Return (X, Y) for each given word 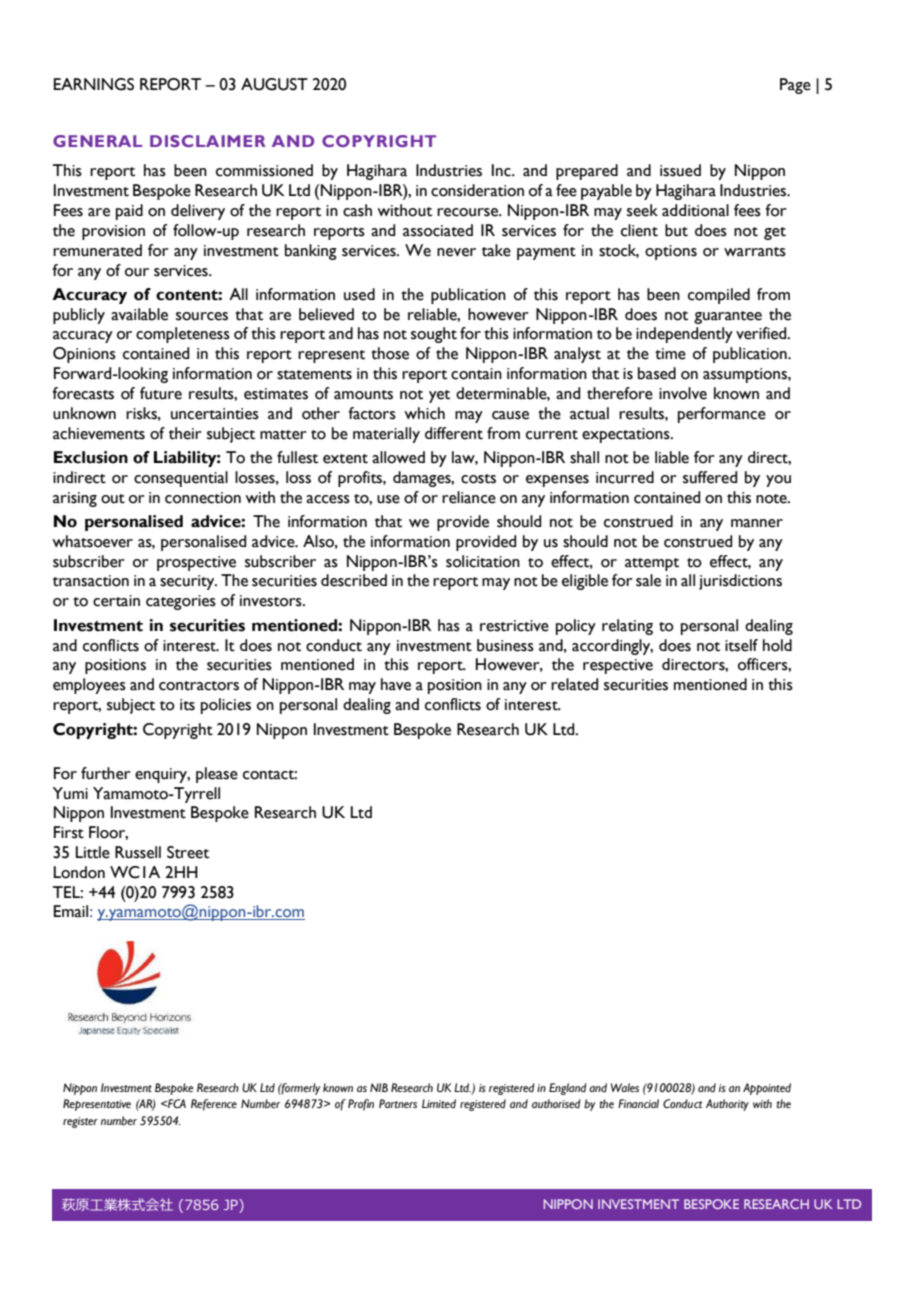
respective (618, 666)
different (454, 433)
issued (680, 170)
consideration (477, 190)
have (396, 684)
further (105, 773)
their (185, 433)
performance (722, 415)
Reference (214, 1105)
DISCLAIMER (208, 141)
